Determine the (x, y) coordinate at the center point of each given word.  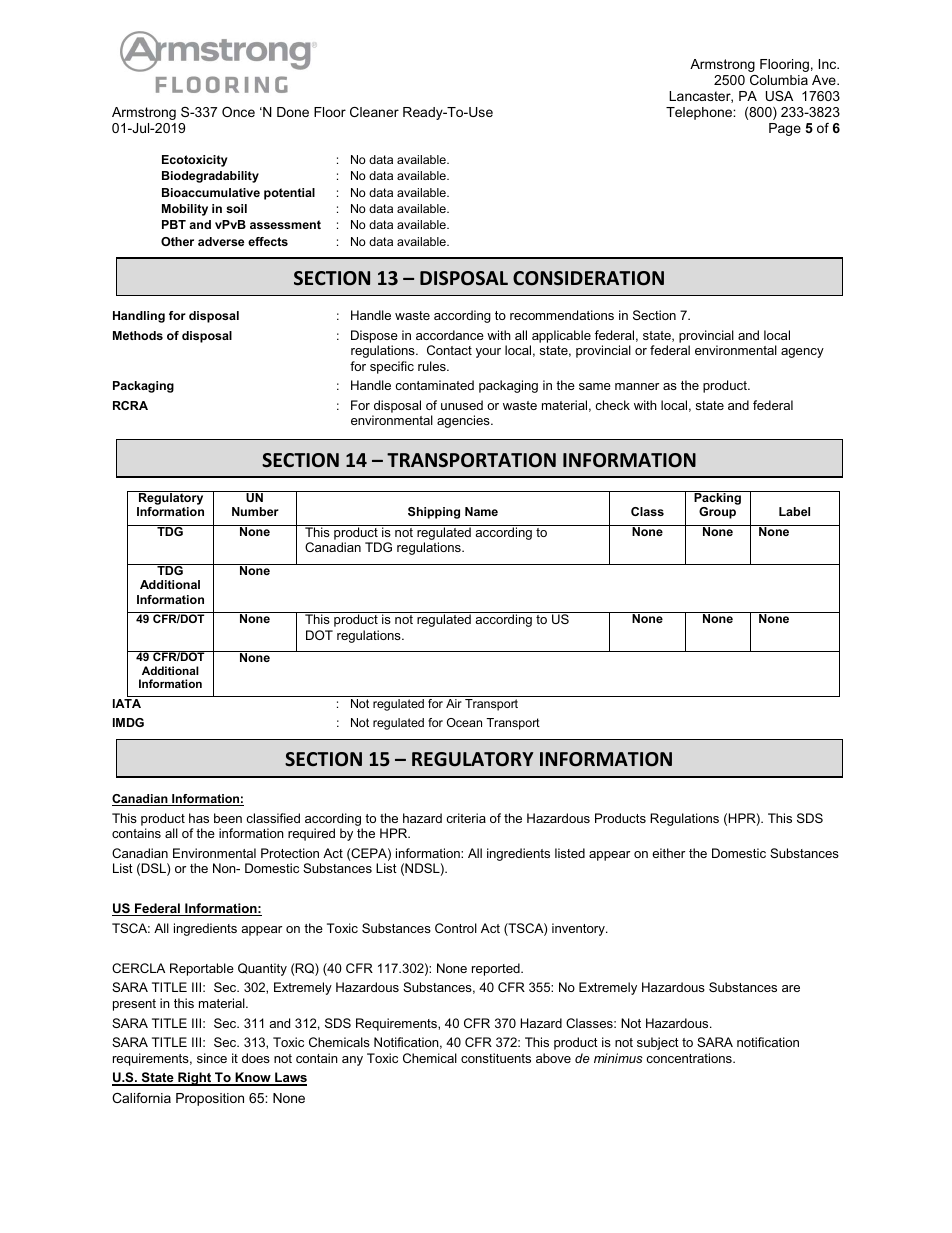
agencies (464, 421)
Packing (717, 499)
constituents (496, 1058)
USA (779, 96)
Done (293, 112)
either (668, 853)
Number (255, 511)
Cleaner (374, 112)
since (212, 1058)
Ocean (464, 722)
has (199, 818)
